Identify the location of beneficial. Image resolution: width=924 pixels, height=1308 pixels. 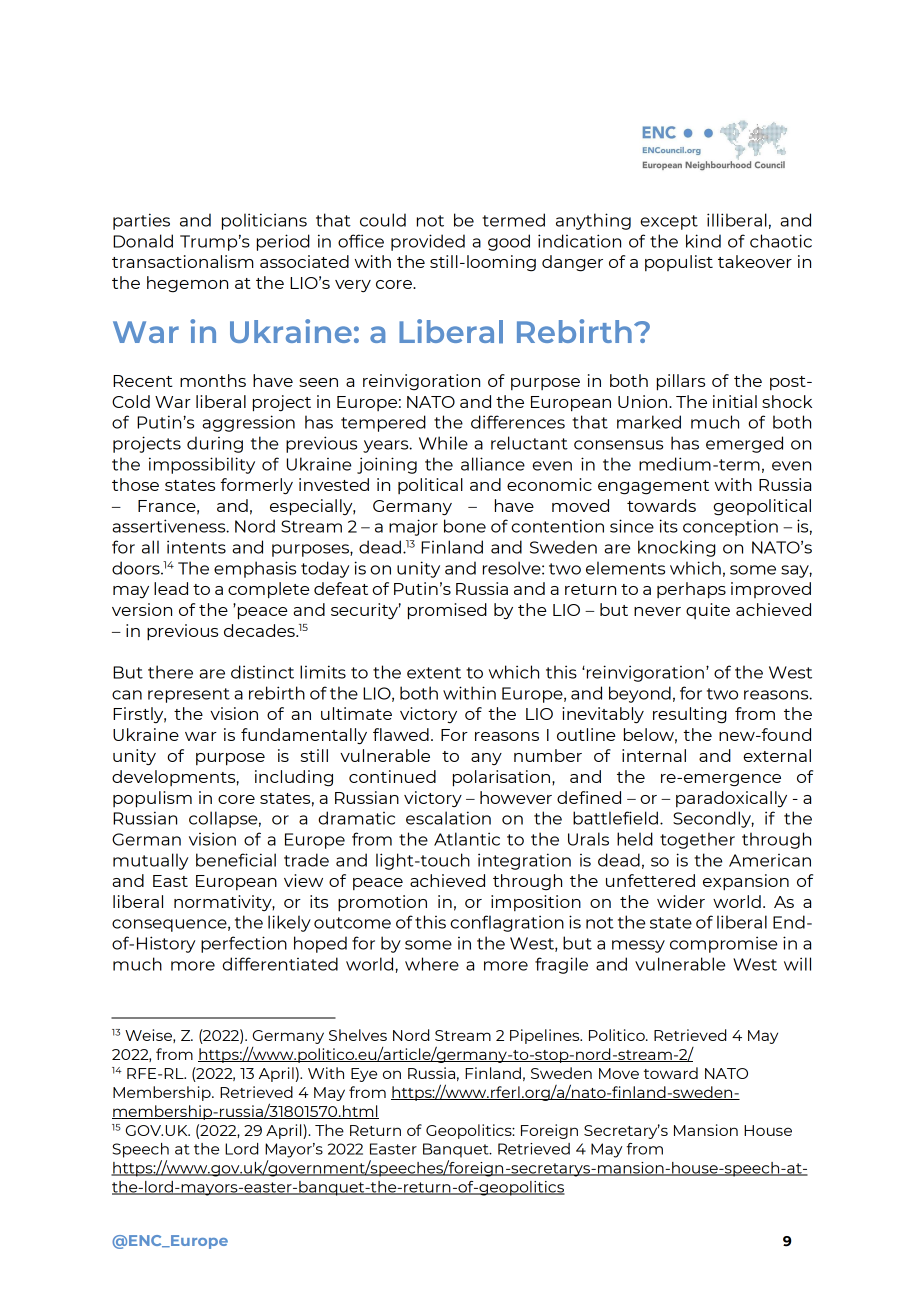
(236, 860).
